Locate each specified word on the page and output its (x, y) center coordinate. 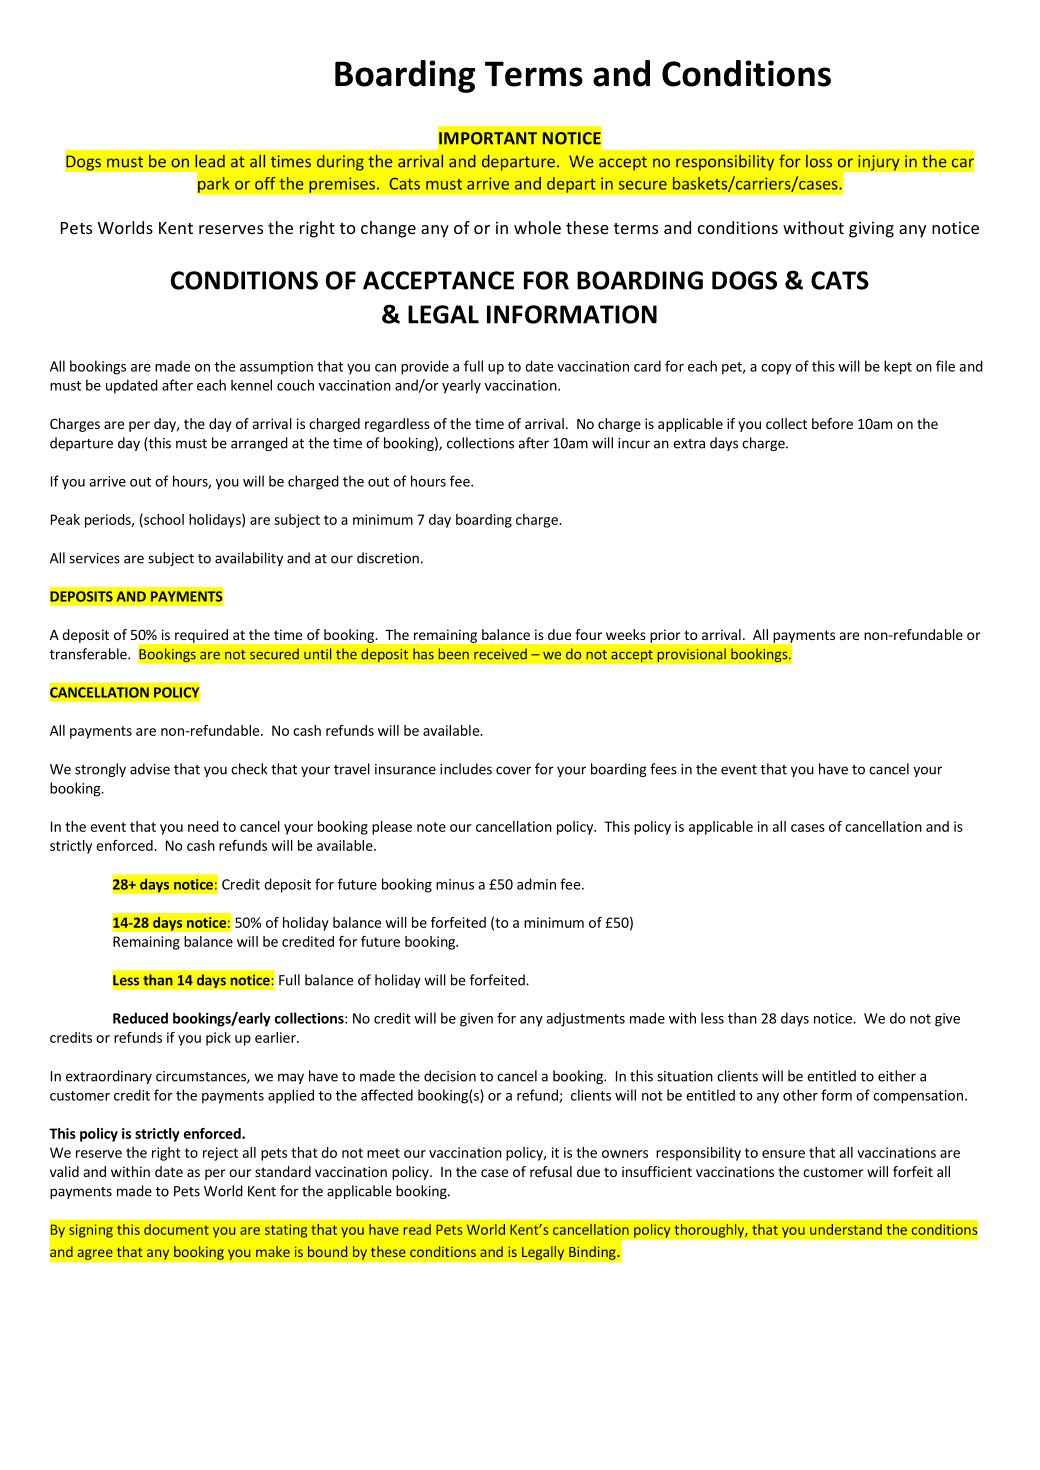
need (203, 826)
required (201, 636)
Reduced (140, 1018)
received (500, 654)
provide (425, 367)
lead (210, 161)
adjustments (585, 1019)
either (897, 1076)
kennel (251, 385)
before (832, 423)
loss (819, 161)
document (176, 1229)
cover (513, 770)
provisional (691, 655)
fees (663, 769)
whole (537, 227)
